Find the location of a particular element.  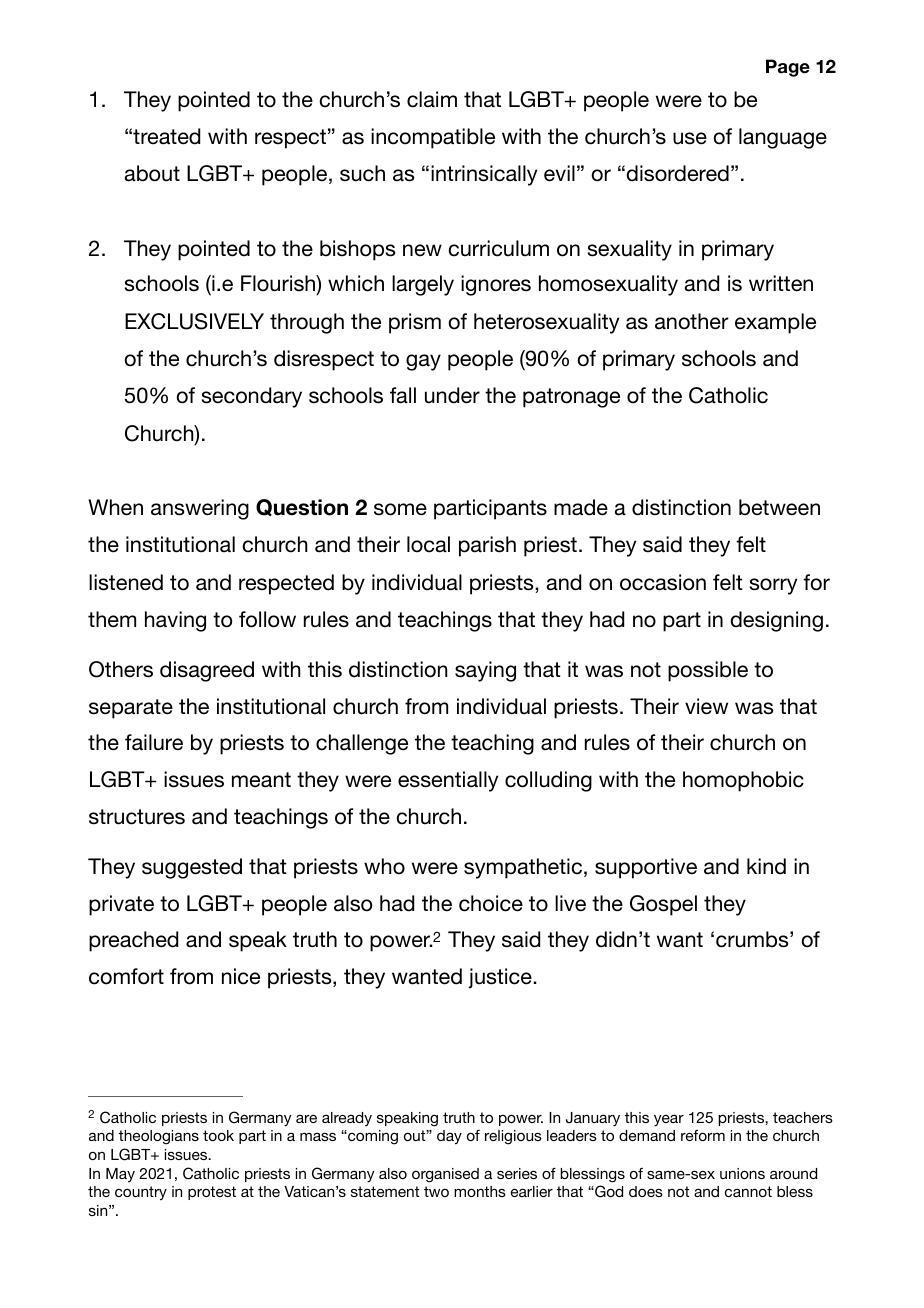

another is located at coordinates (692, 321).
